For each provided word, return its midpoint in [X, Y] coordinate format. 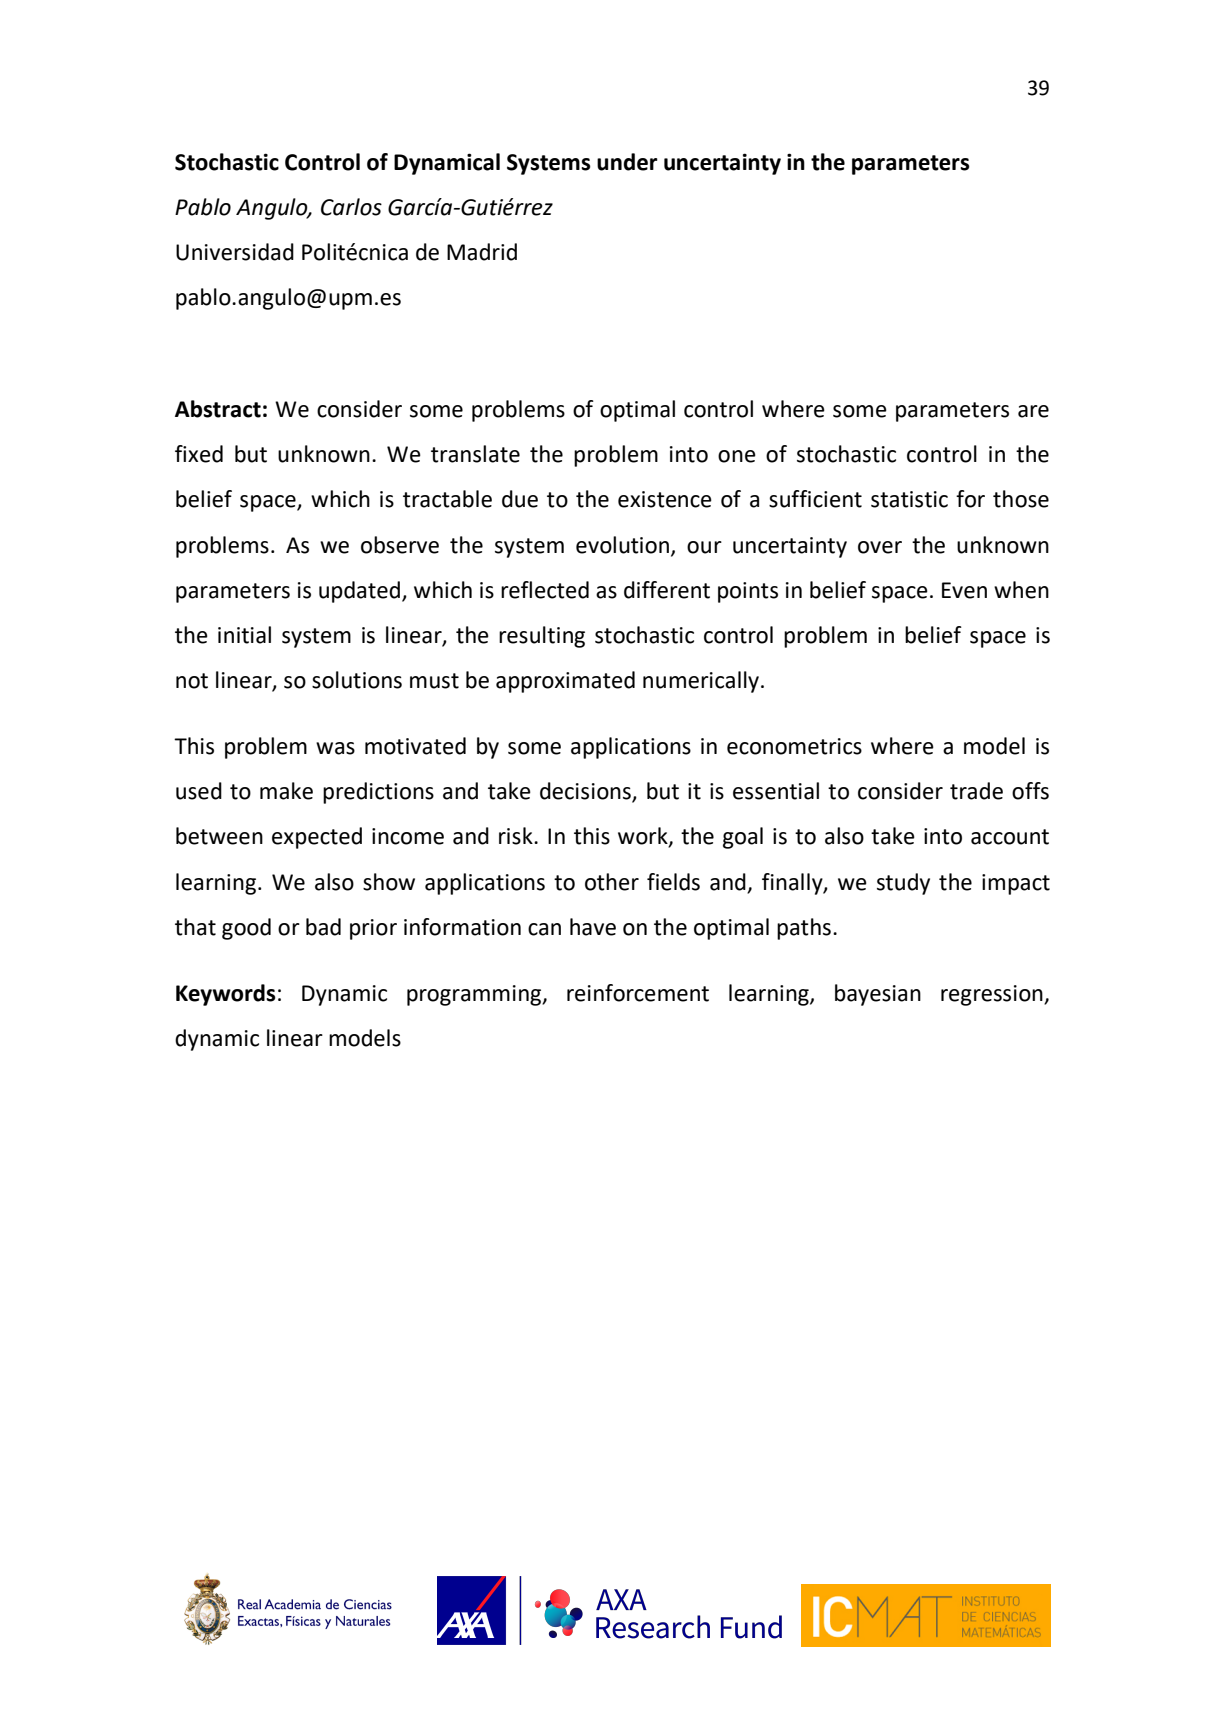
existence [665, 499]
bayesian [878, 995]
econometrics [794, 746]
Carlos [351, 207]
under [627, 162]
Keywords [226, 995]
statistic [909, 499]
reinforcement [638, 993]
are [1033, 411]
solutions [357, 680]
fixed [199, 454]
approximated [565, 682]
